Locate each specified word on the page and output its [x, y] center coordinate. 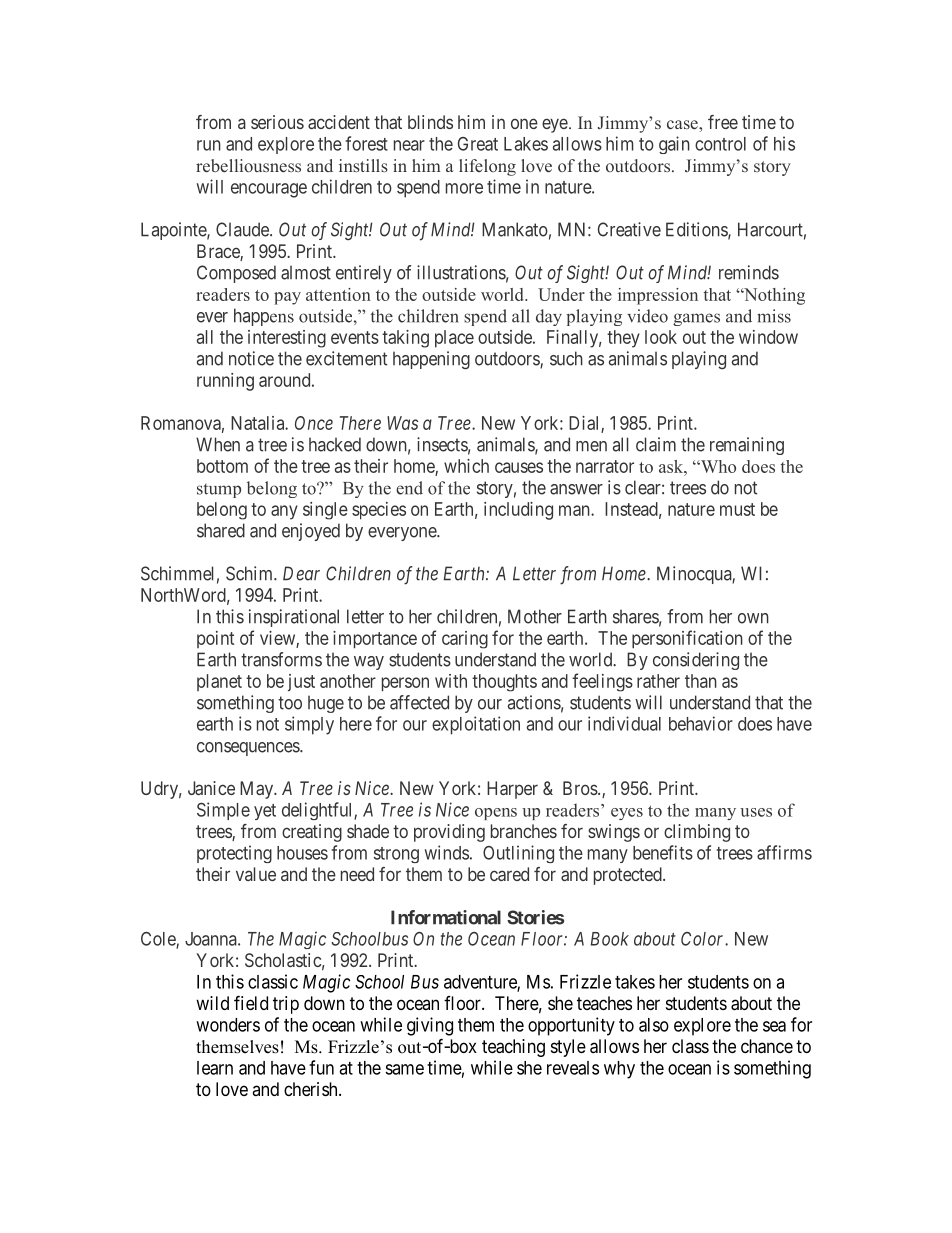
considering [696, 661]
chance [767, 1046]
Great [478, 144]
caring [465, 640]
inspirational [294, 618]
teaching [513, 1048]
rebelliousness [248, 165]
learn [215, 1068]
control [720, 144]
